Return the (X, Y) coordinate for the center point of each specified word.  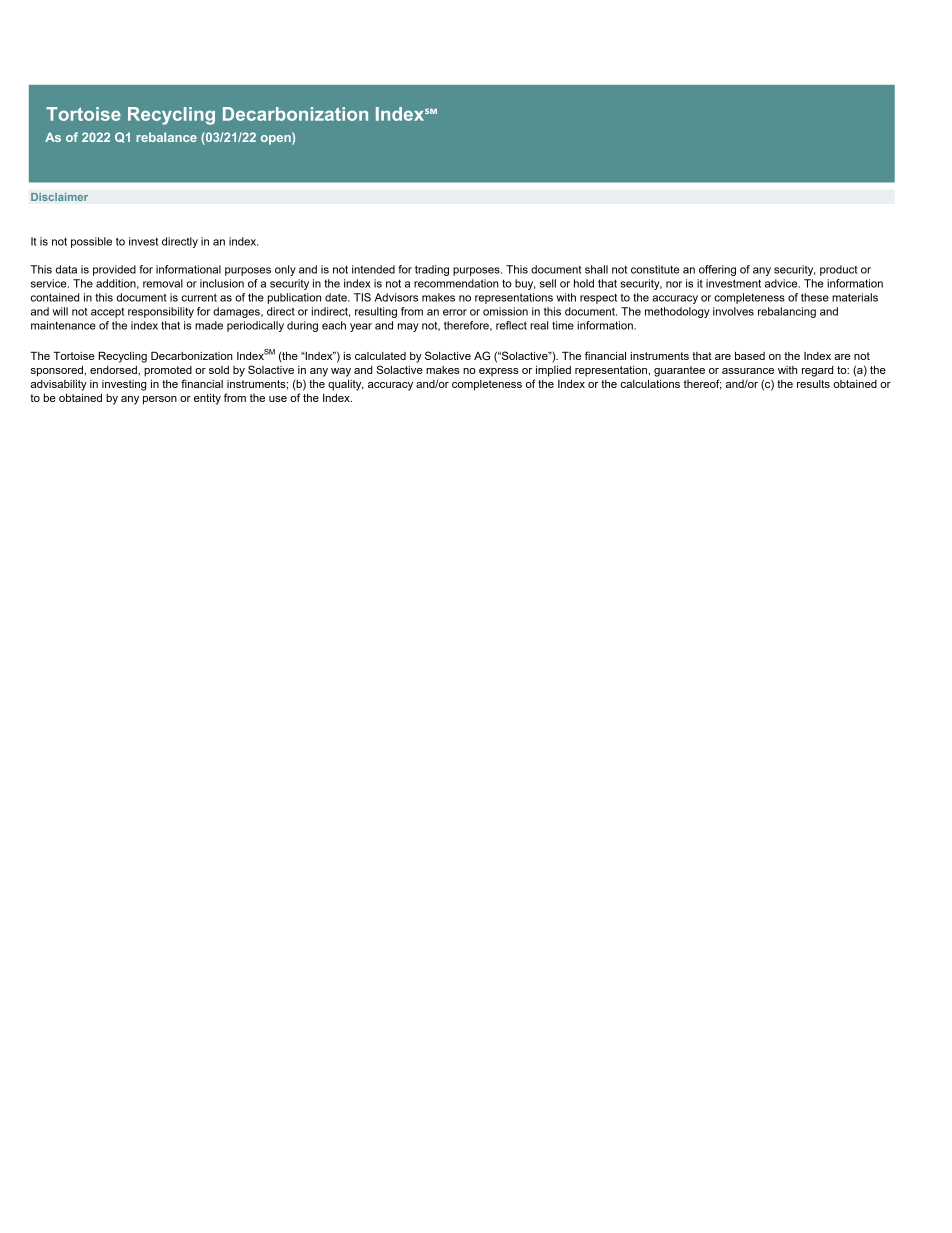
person (160, 400)
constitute (655, 269)
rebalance (166, 137)
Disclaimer (59, 197)
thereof (703, 384)
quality (346, 385)
